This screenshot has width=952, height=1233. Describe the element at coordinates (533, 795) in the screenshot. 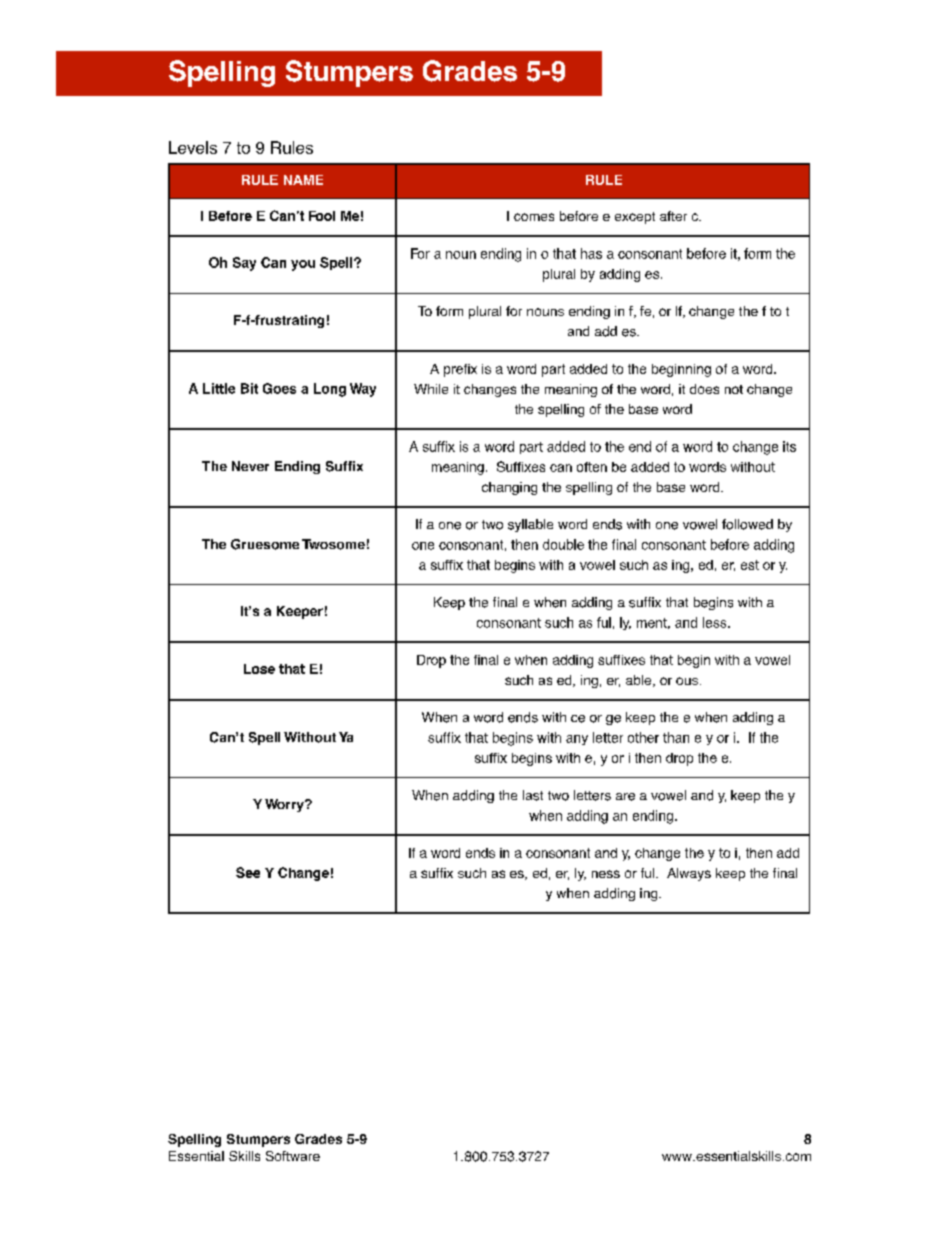

I see `last` at that location.
